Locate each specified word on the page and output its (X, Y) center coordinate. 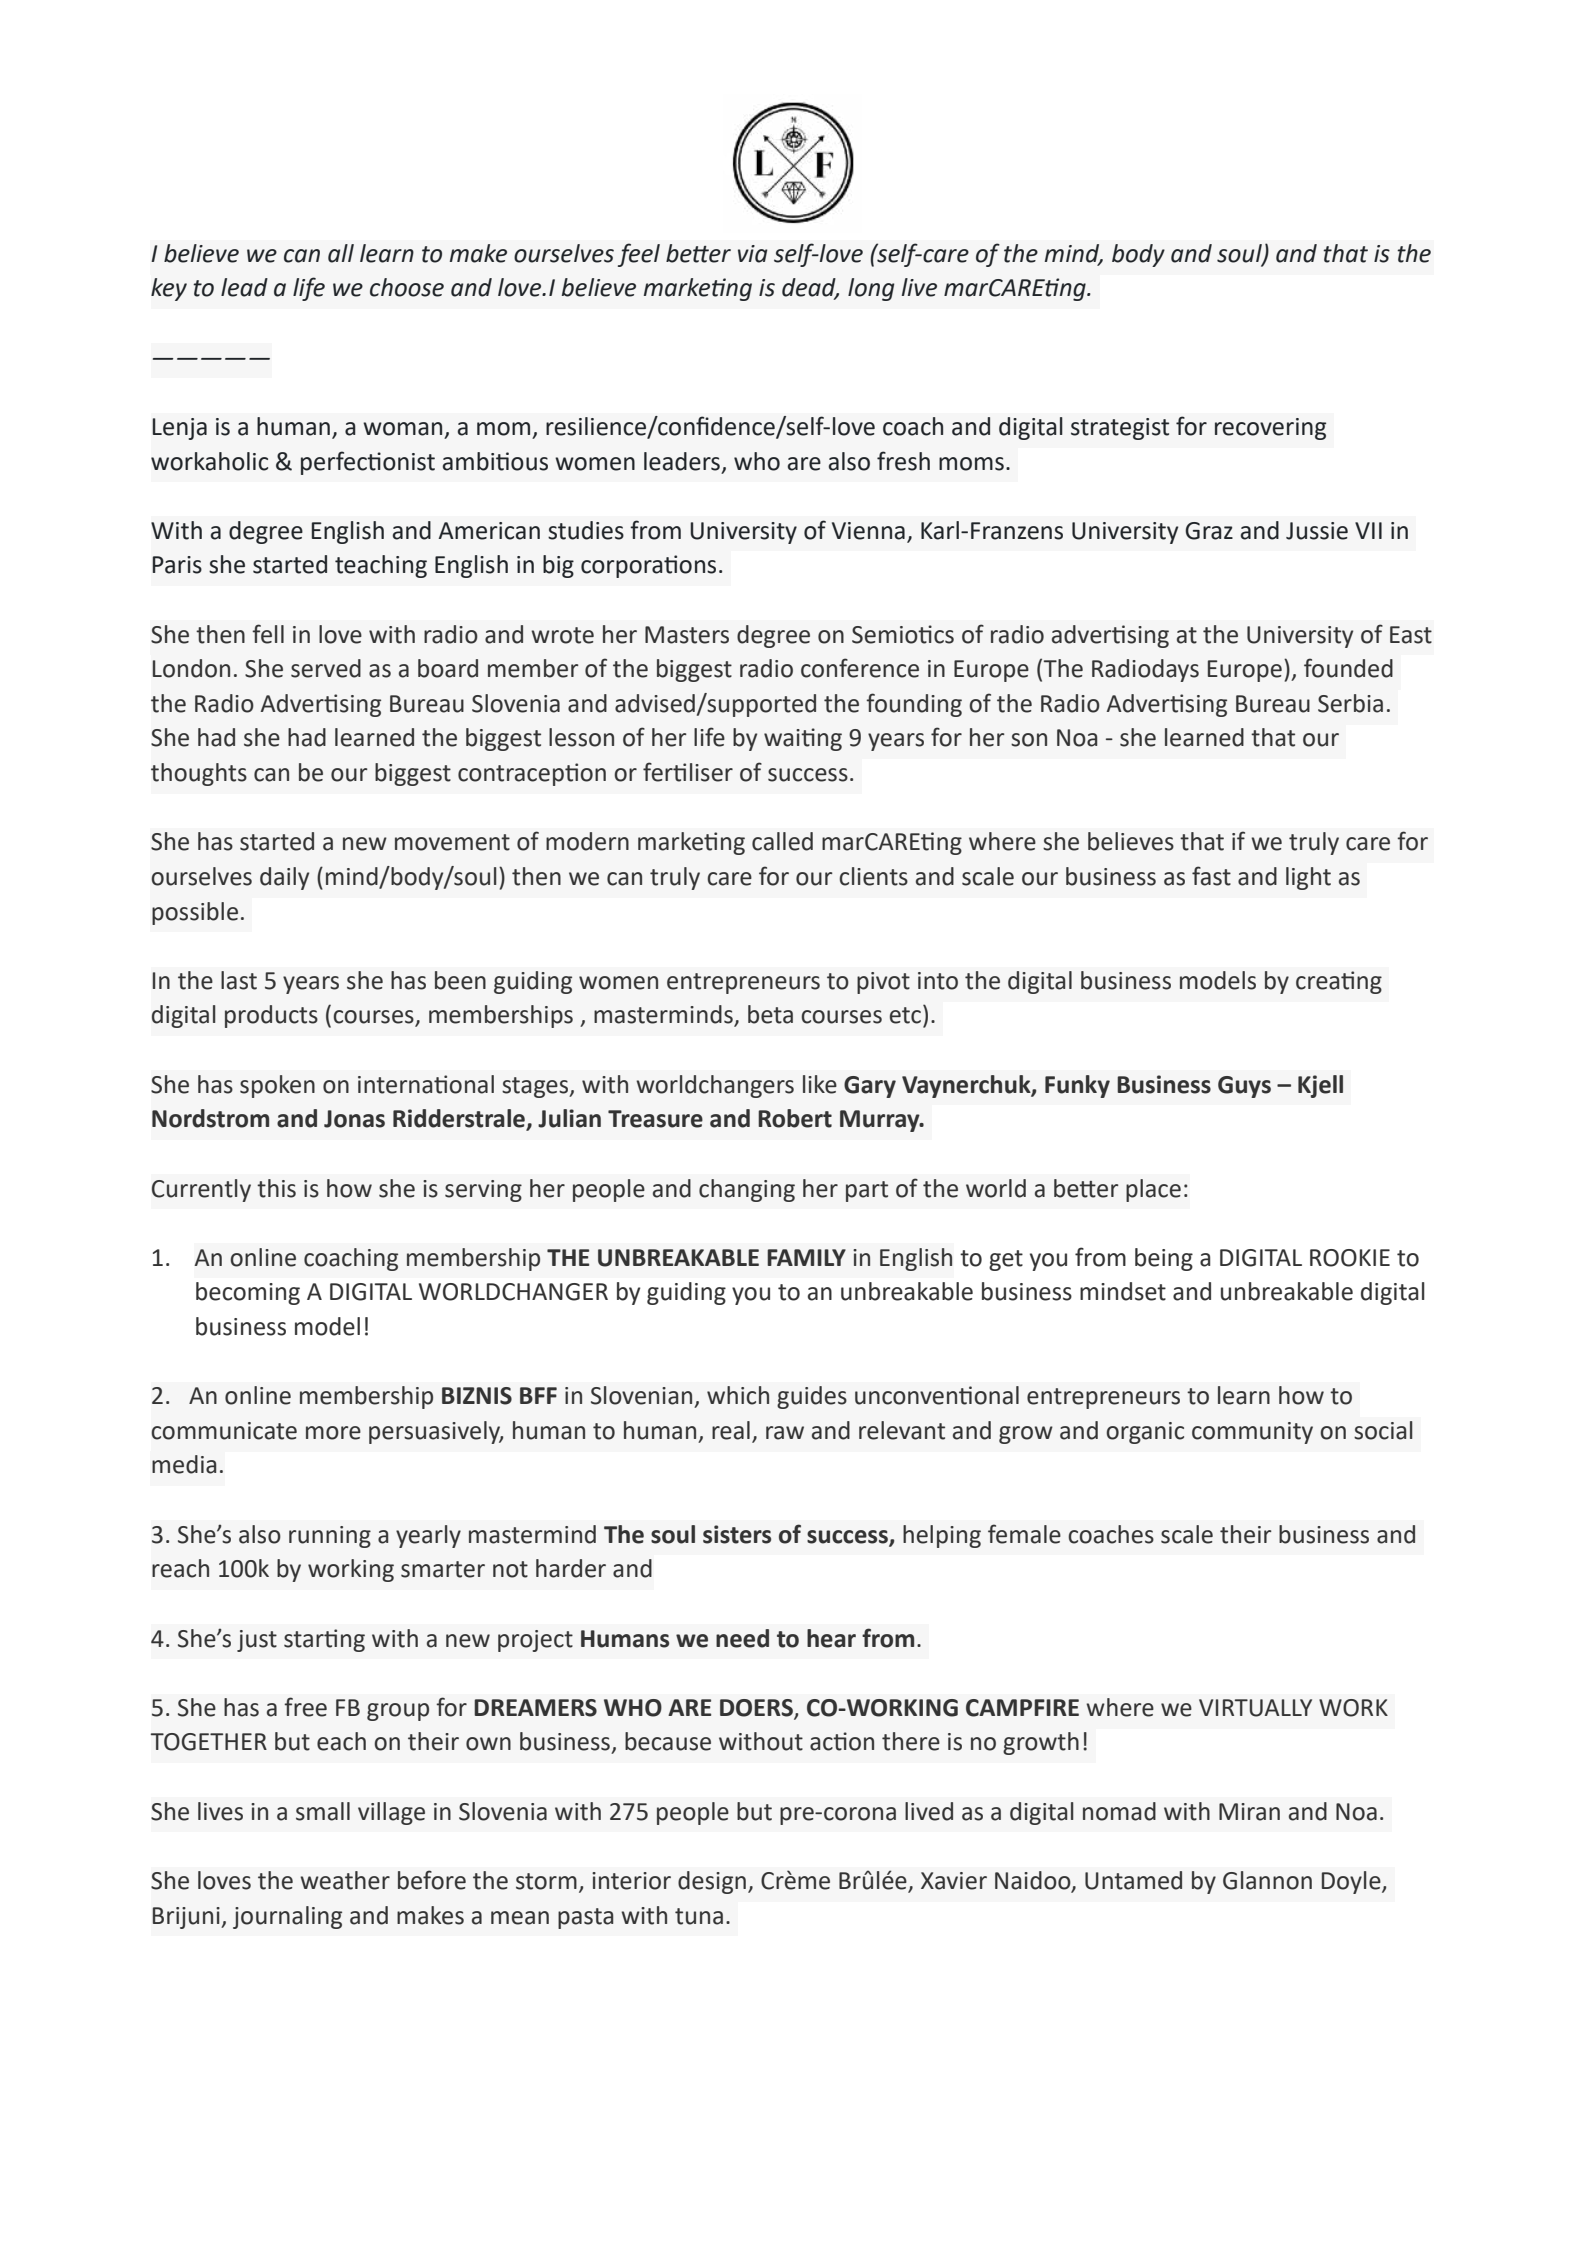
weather (345, 1880)
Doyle (1352, 1882)
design (712, 1882)
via (752, 254)
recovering (1270, 429)
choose (407, 287)
